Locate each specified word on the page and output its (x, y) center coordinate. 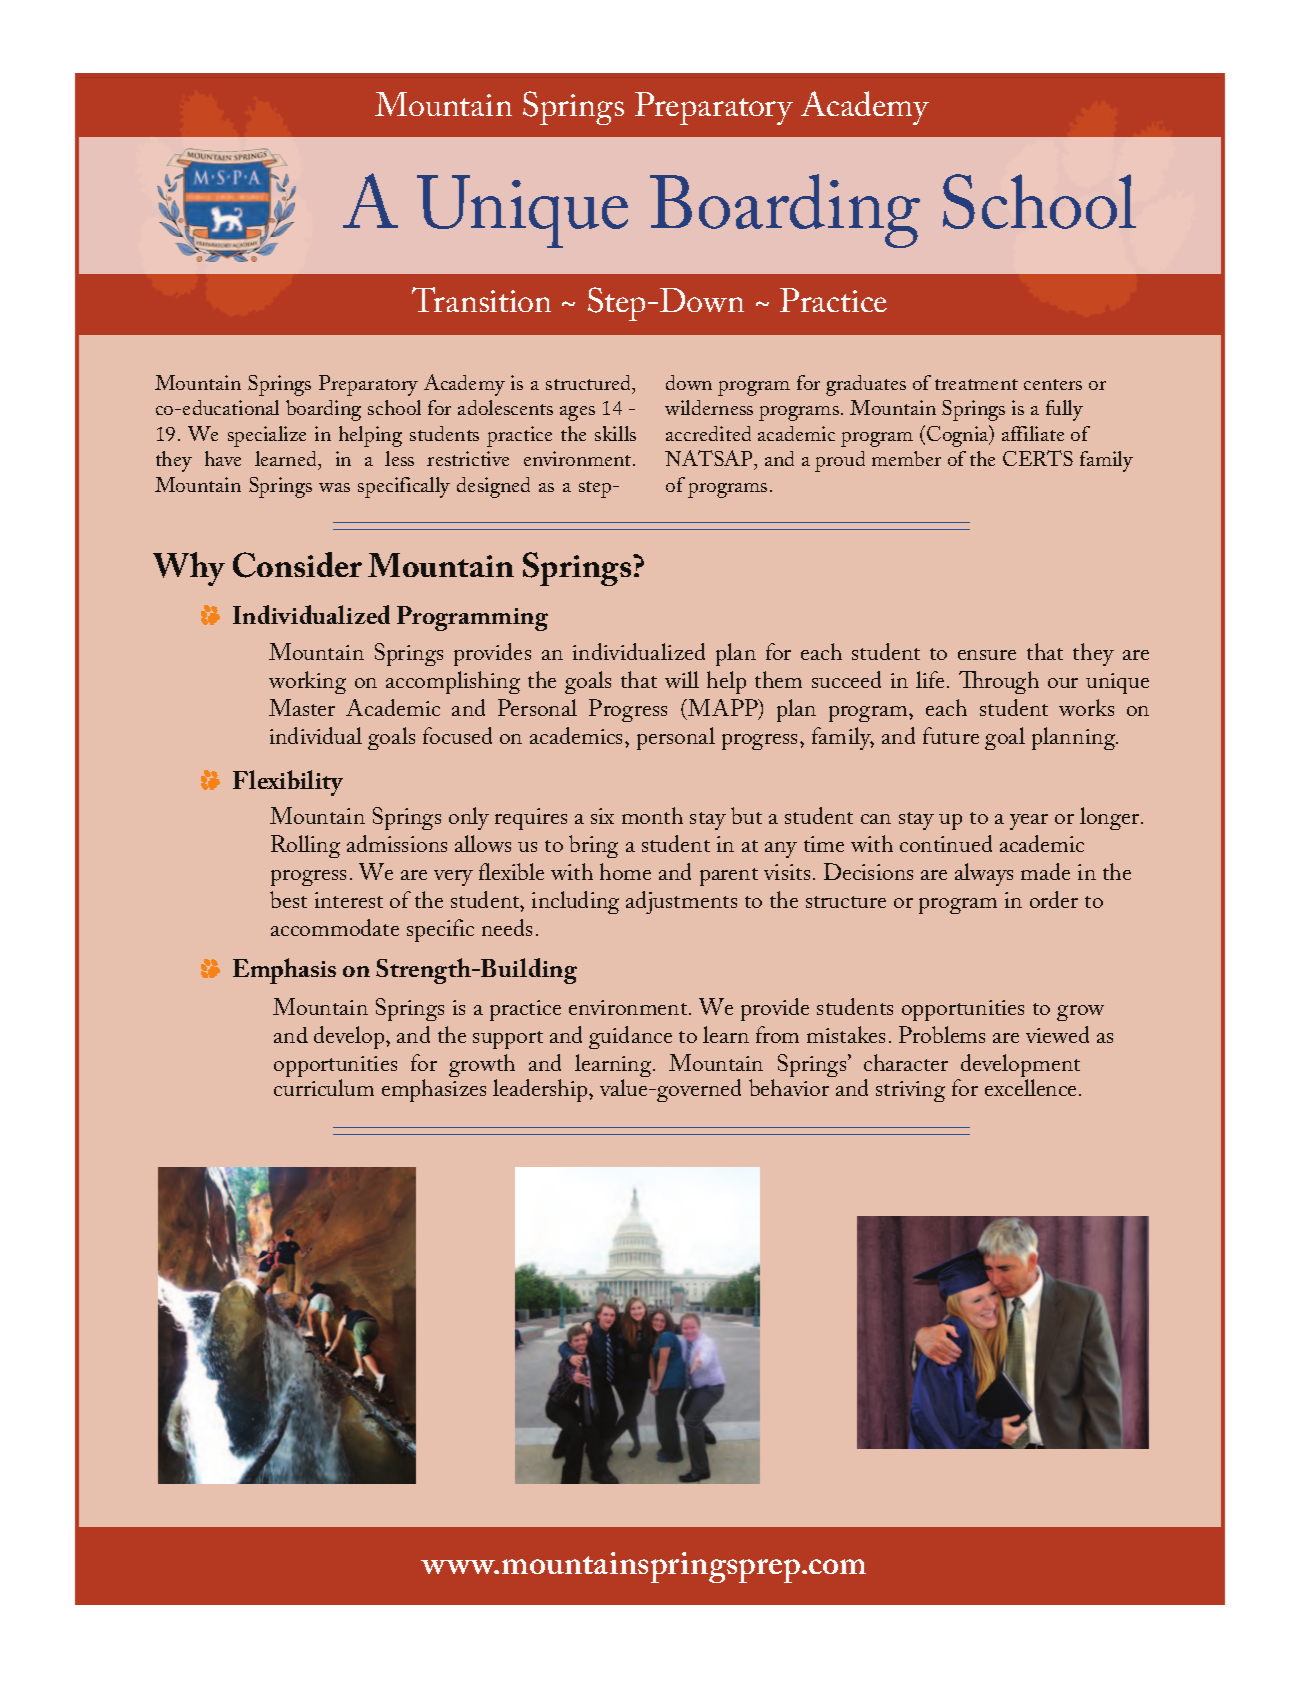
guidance (630, 1037)
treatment (976, 384)
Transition (481, 299)
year (1029, 822)
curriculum (324, 1087)
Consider (297, 565)
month (652, 815)
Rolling (305, 846)
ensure (987, 655)
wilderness (709, 407)
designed (493, 487)
